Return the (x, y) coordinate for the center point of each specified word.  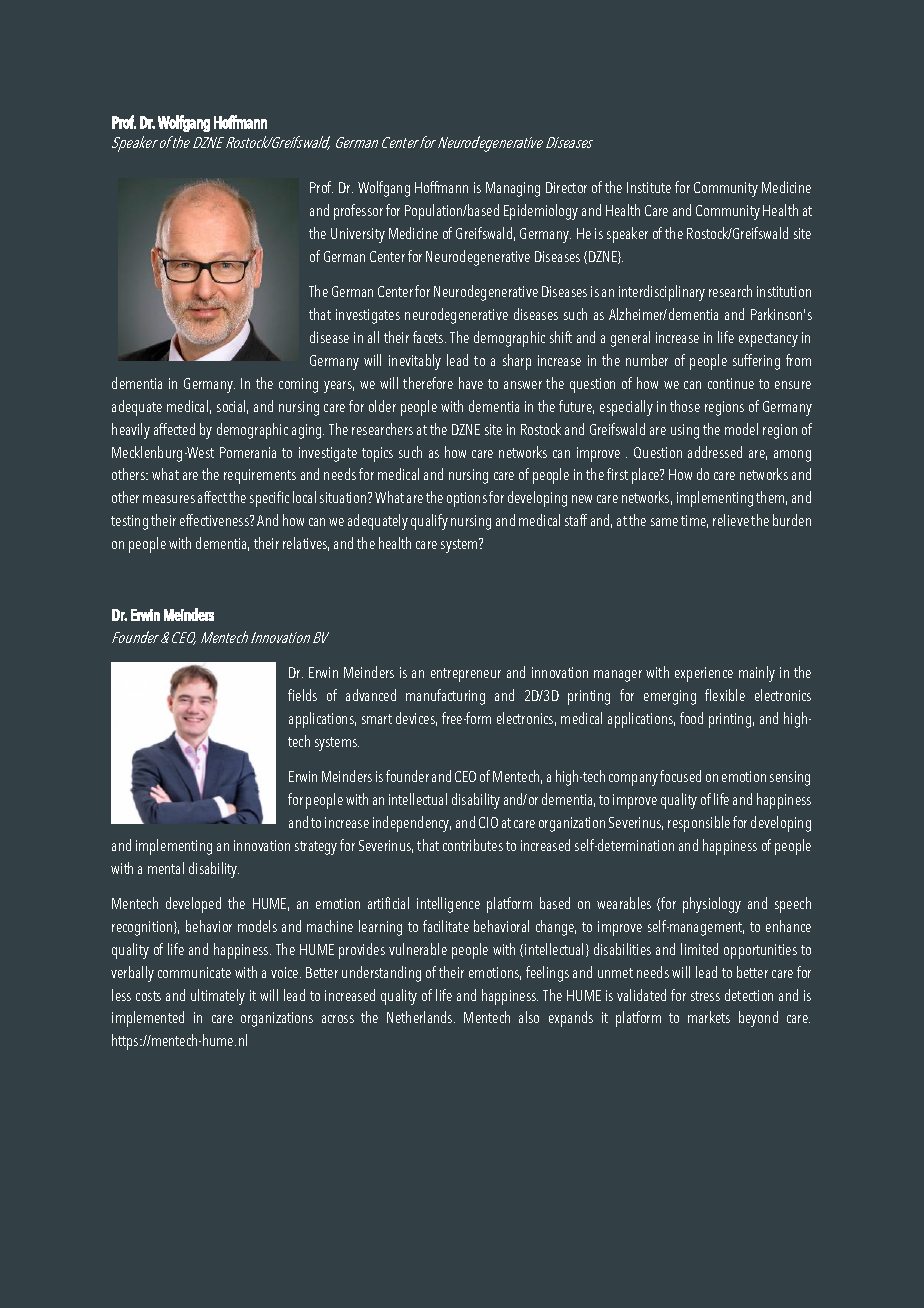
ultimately (218, 997)
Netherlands (421, 1017)
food (691, 718)
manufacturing (445, 697)
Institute (649, 187)
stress (705, 996)
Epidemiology (541, 212)
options (467, 499)
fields (302, 695)
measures (169, 499)
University (358, 235)
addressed (715, 452)
